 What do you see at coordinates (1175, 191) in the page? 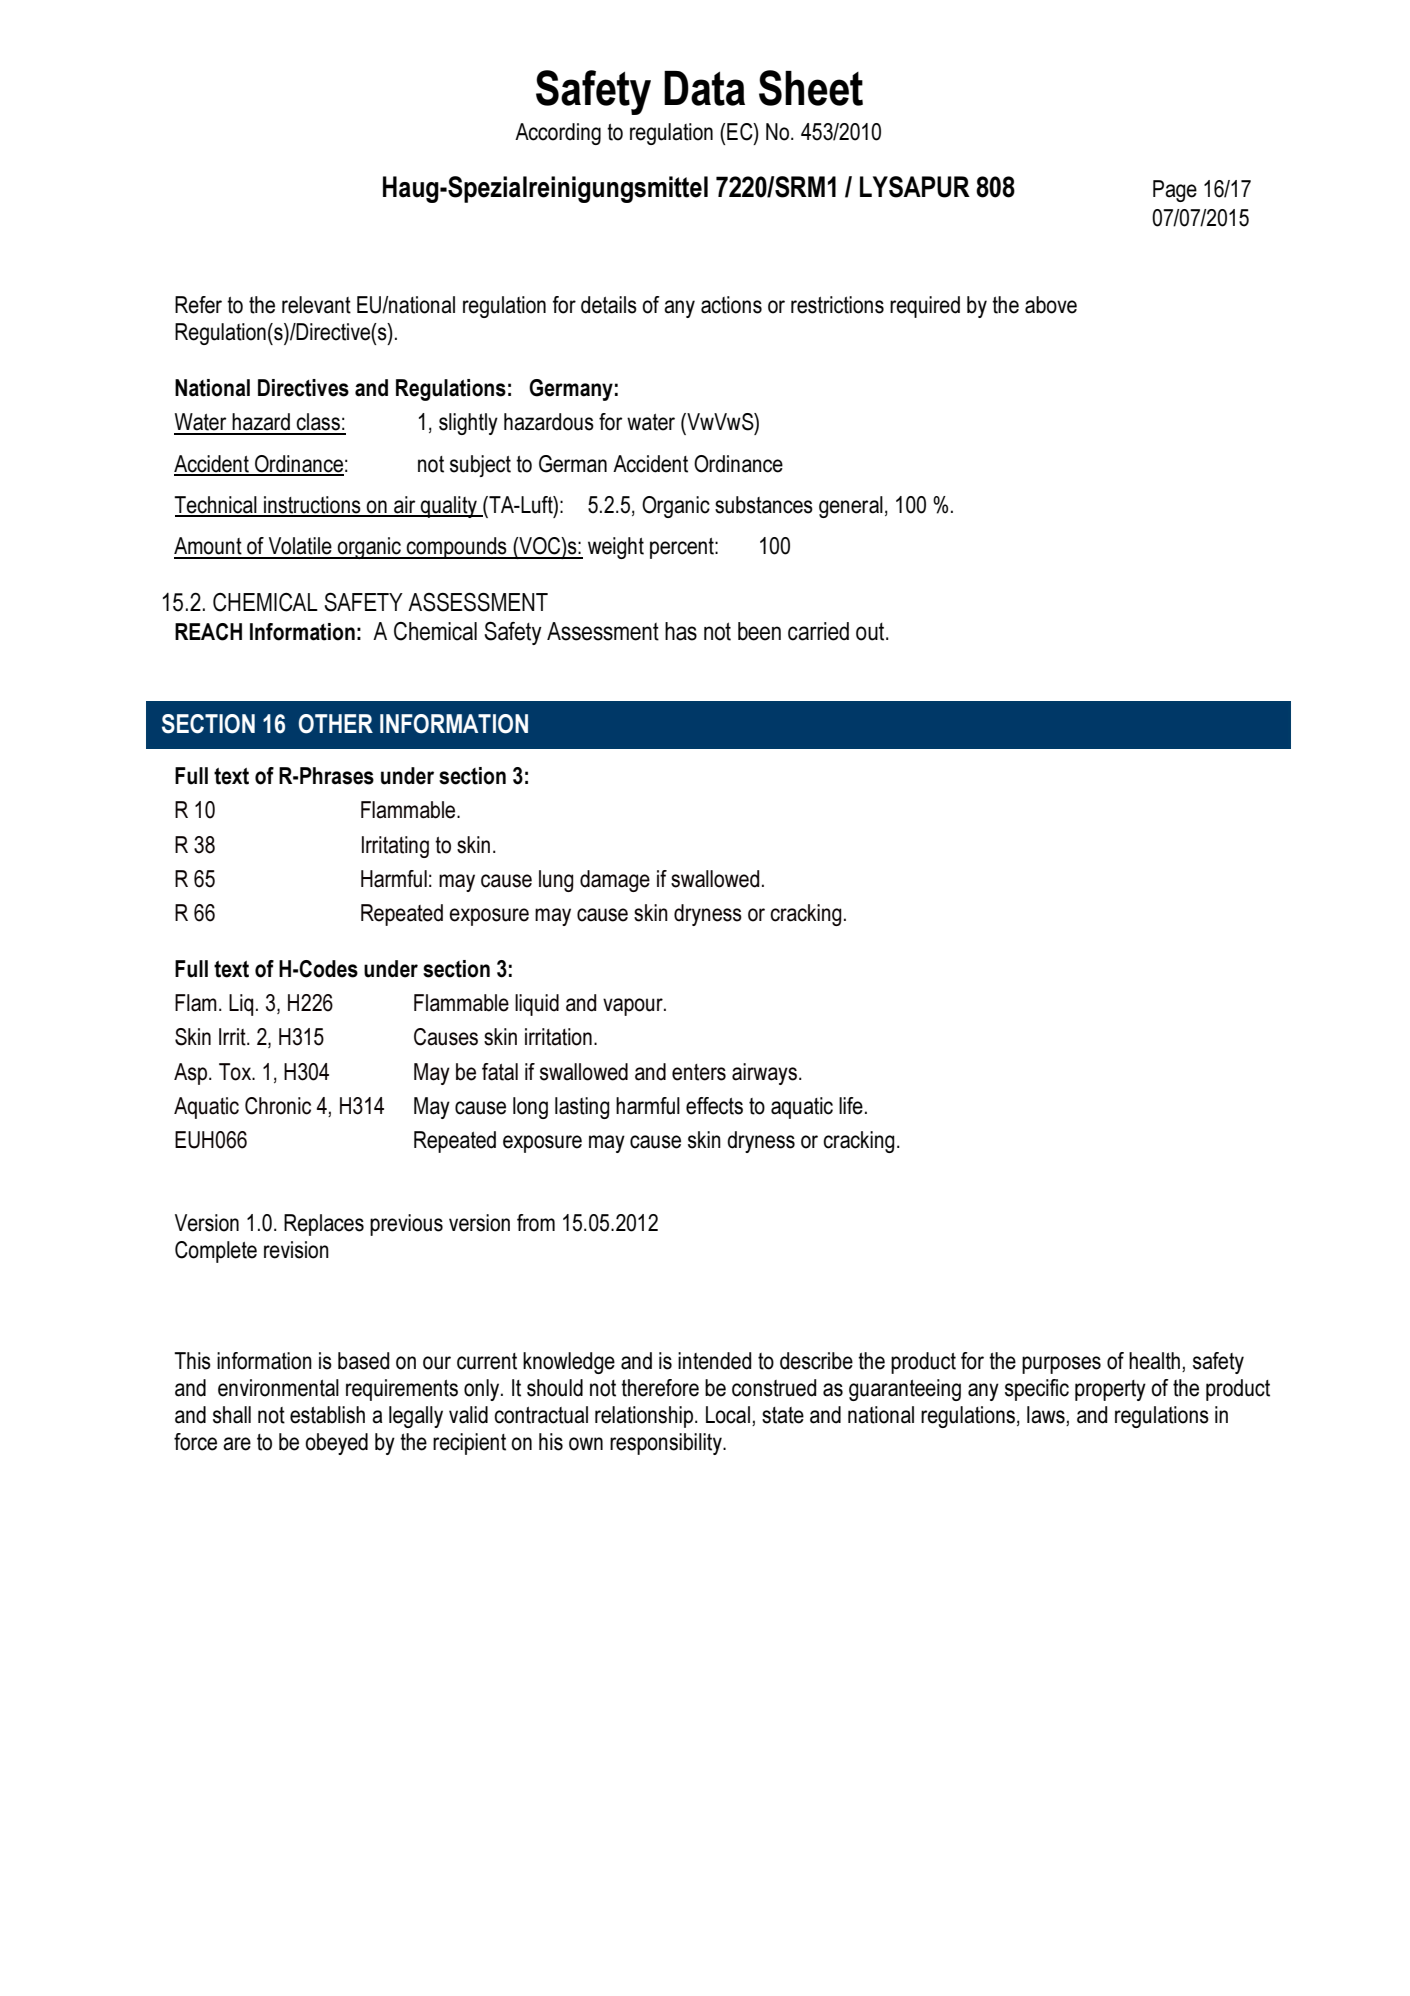
I see `Page` at bounding box center [1175, 191].
